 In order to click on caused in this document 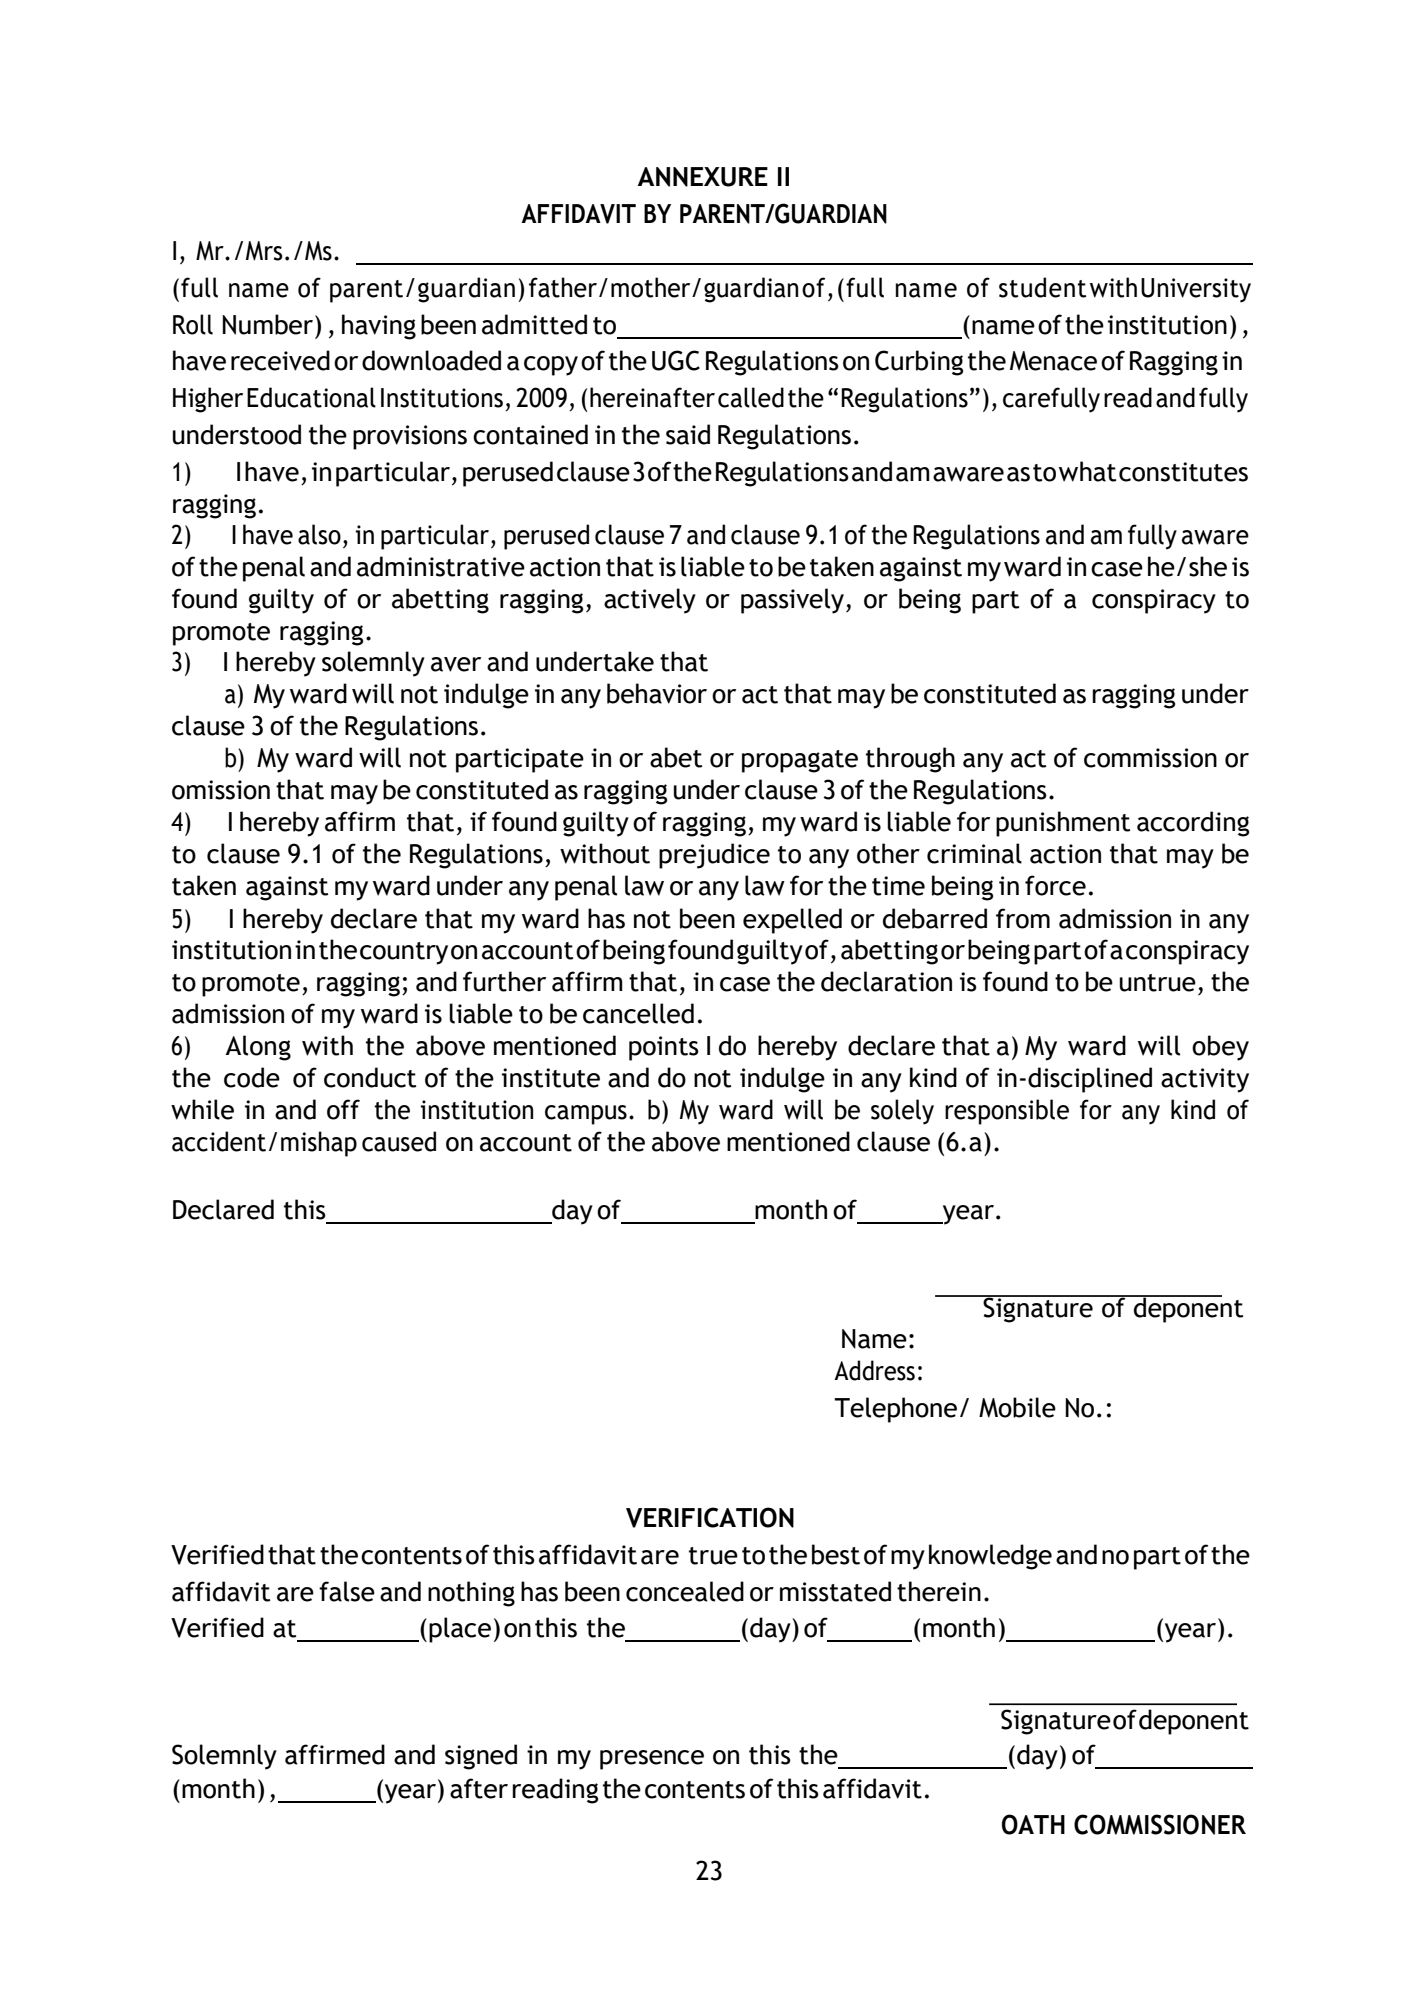, I will do `click(399, 1141)`.
